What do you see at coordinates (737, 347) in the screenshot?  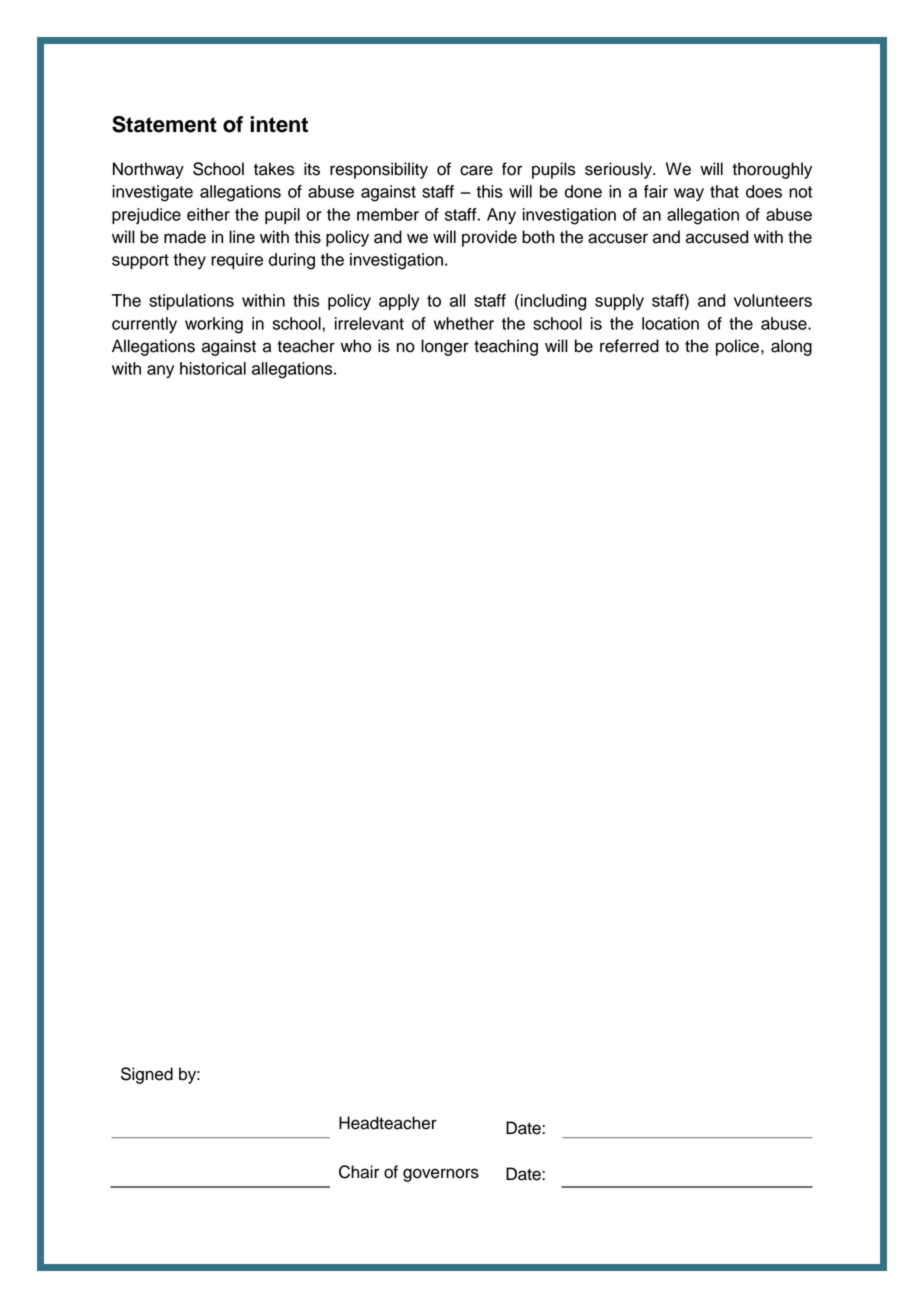 I see `police` at bounding box center [737, 347].
